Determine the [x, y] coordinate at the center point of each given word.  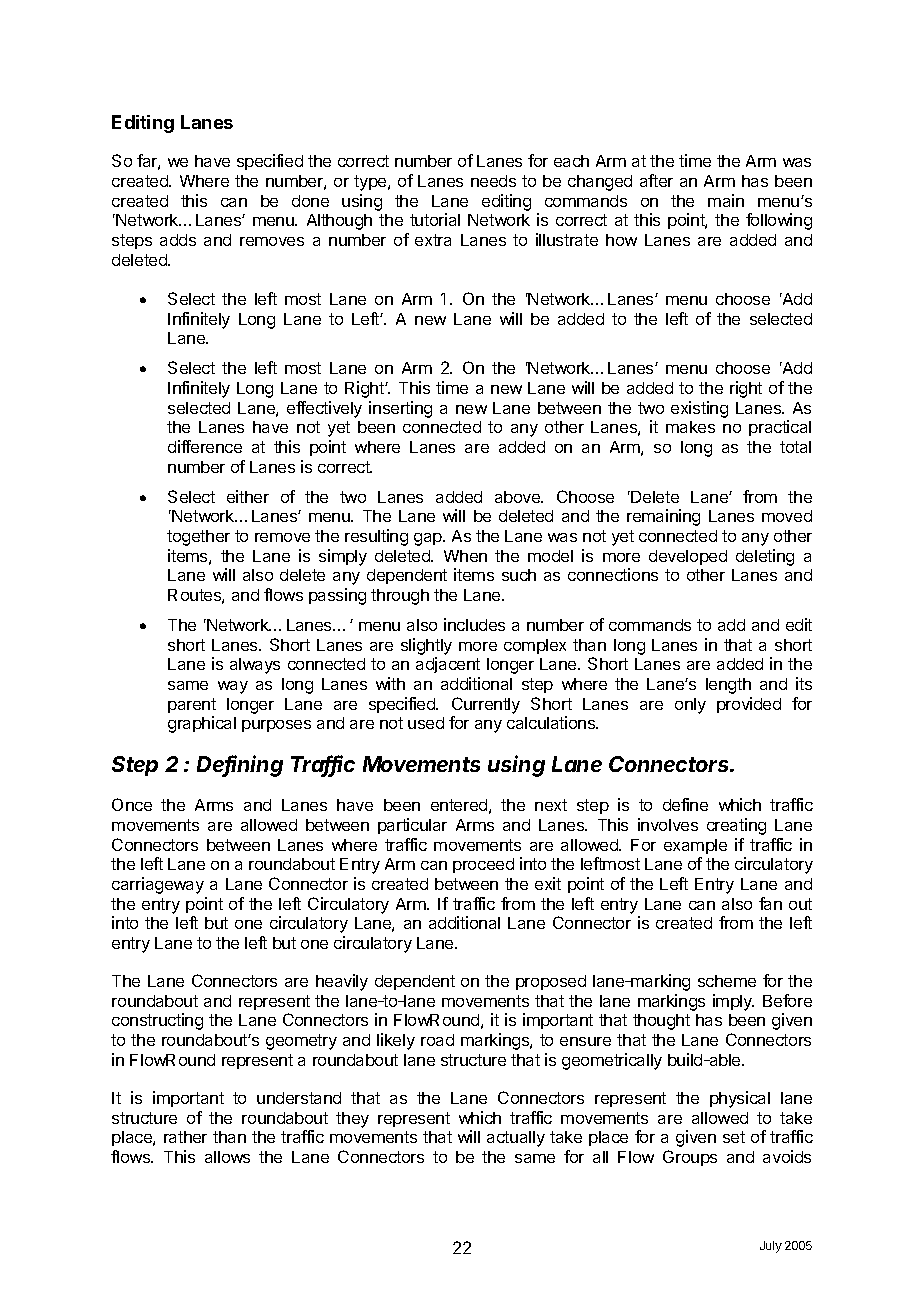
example [695, 846]
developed [688, 557]
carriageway [158, 885]
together [198, 538]
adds [178, 240]
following [779, 221]
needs [493, 181]
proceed [483, 865]
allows [227, 1157]
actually [516, 1139]
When [465, 556]
